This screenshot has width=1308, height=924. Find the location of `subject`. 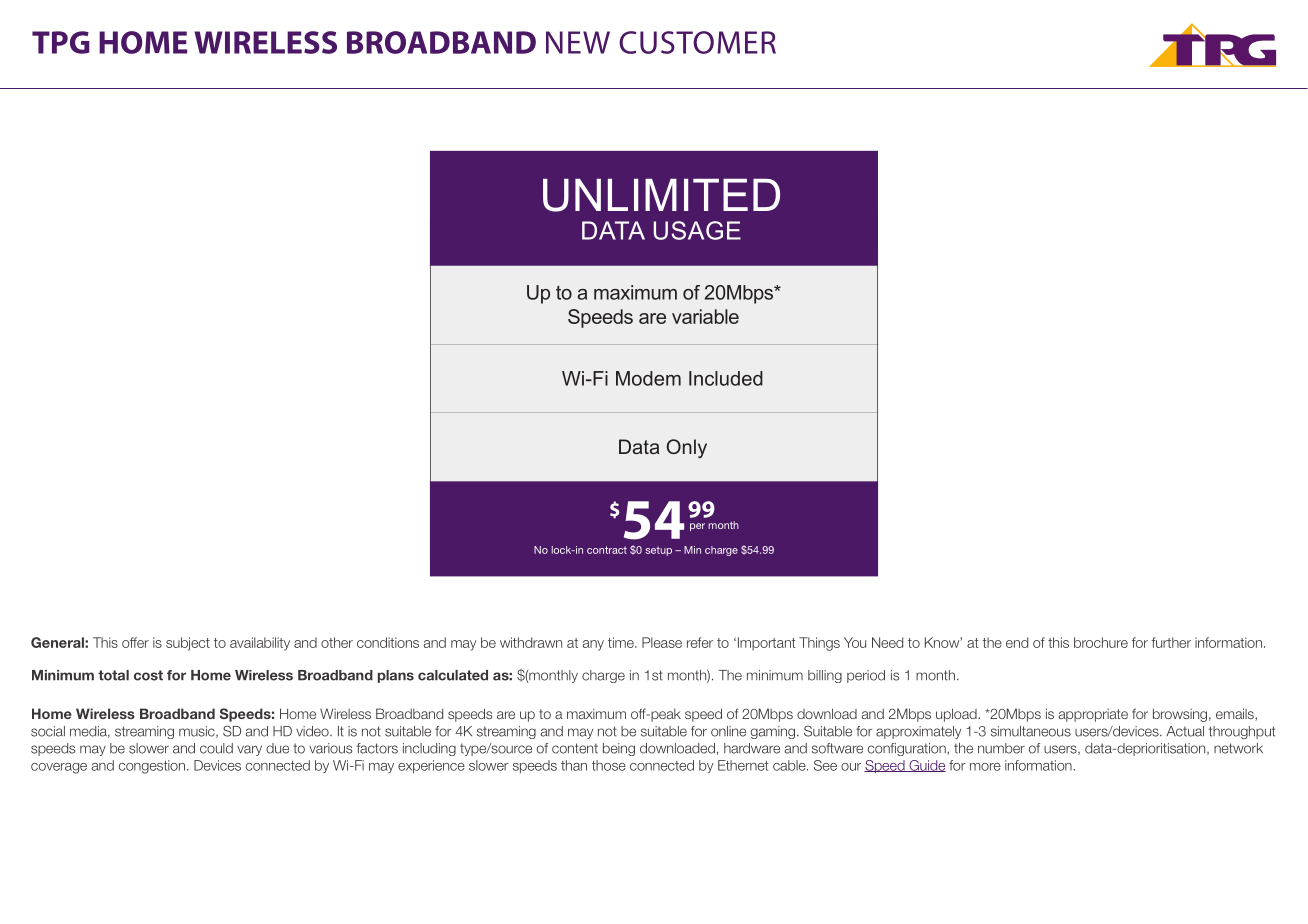

subject is located at coordinates (188, 644).
